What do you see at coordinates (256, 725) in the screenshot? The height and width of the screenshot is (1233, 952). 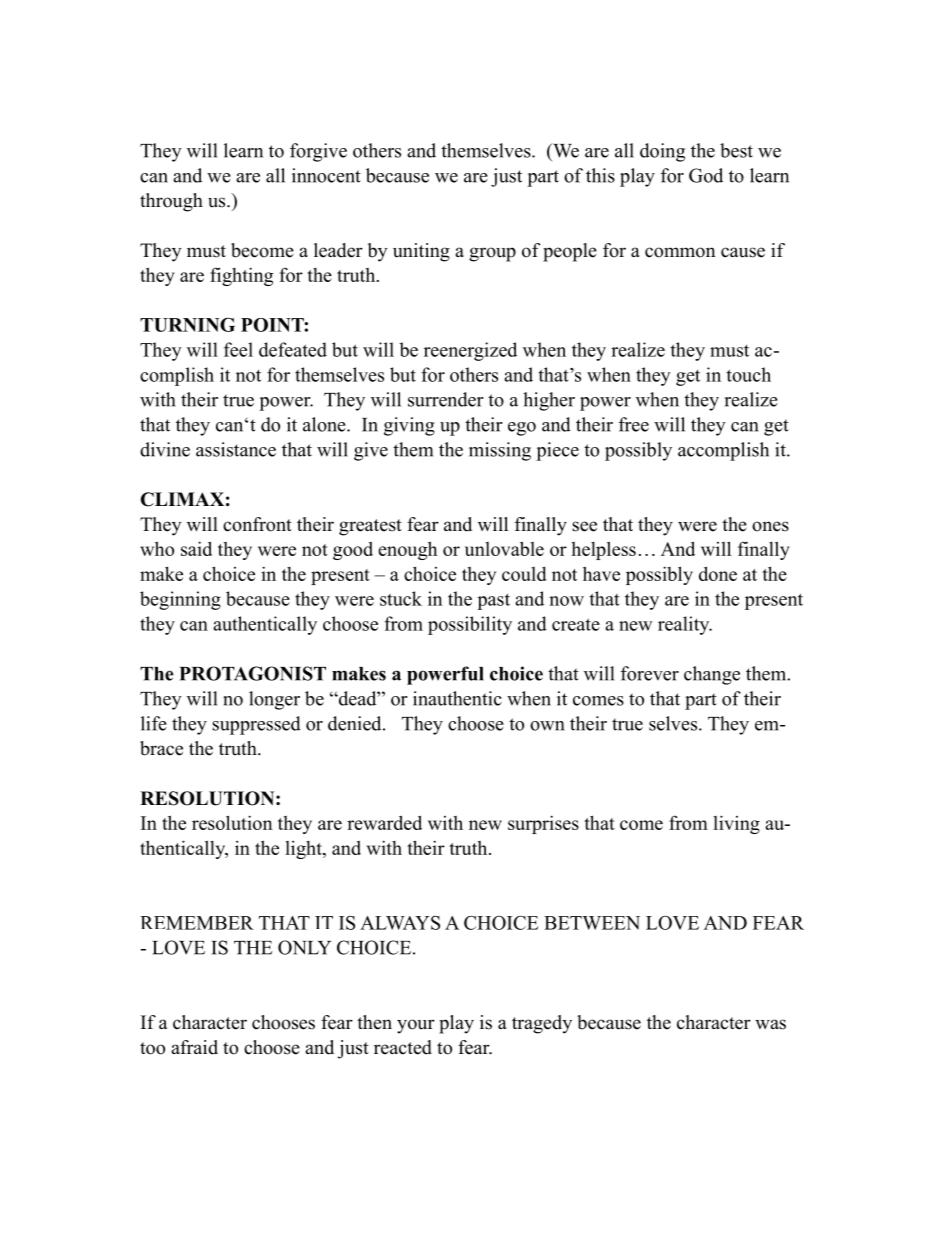 I see `suppressed` at bounding box center [256, 725].
